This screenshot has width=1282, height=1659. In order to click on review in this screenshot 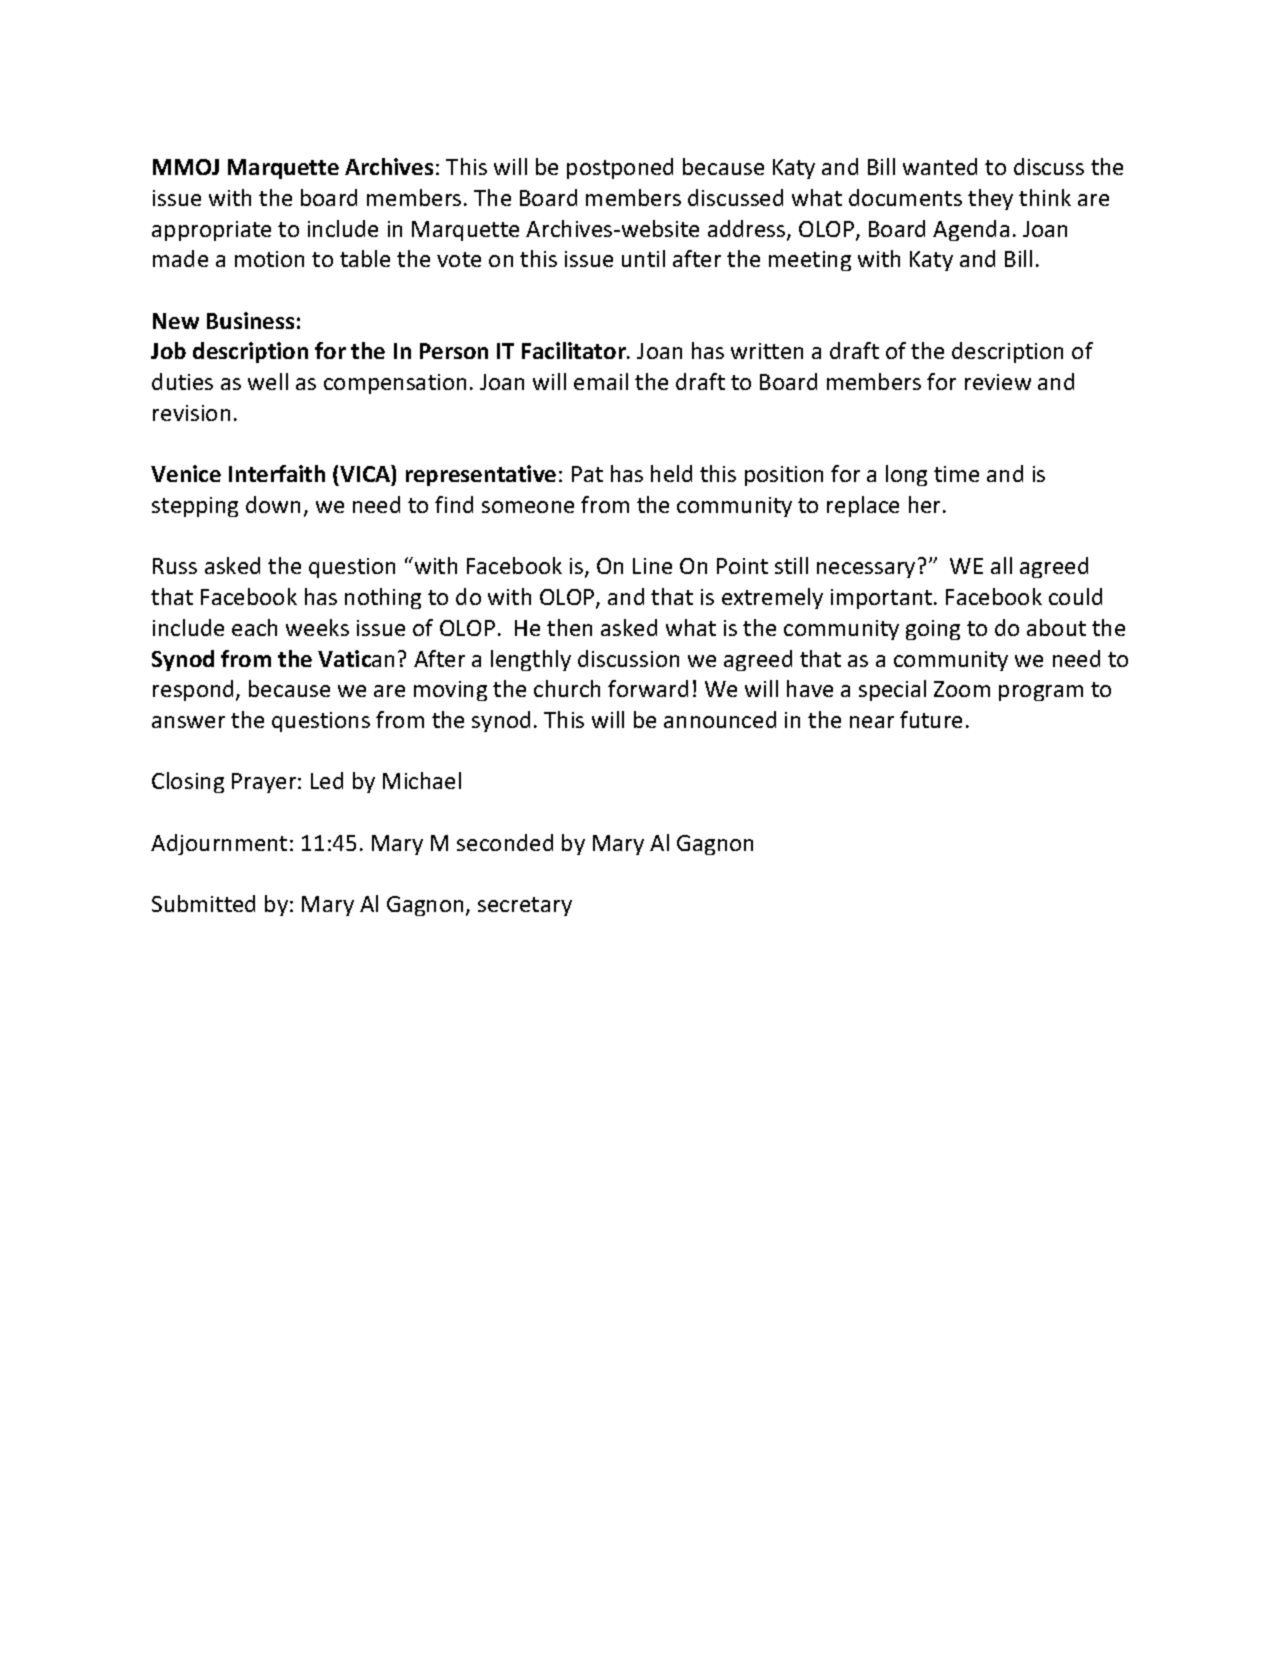, I will do `click(998, 382)`.
